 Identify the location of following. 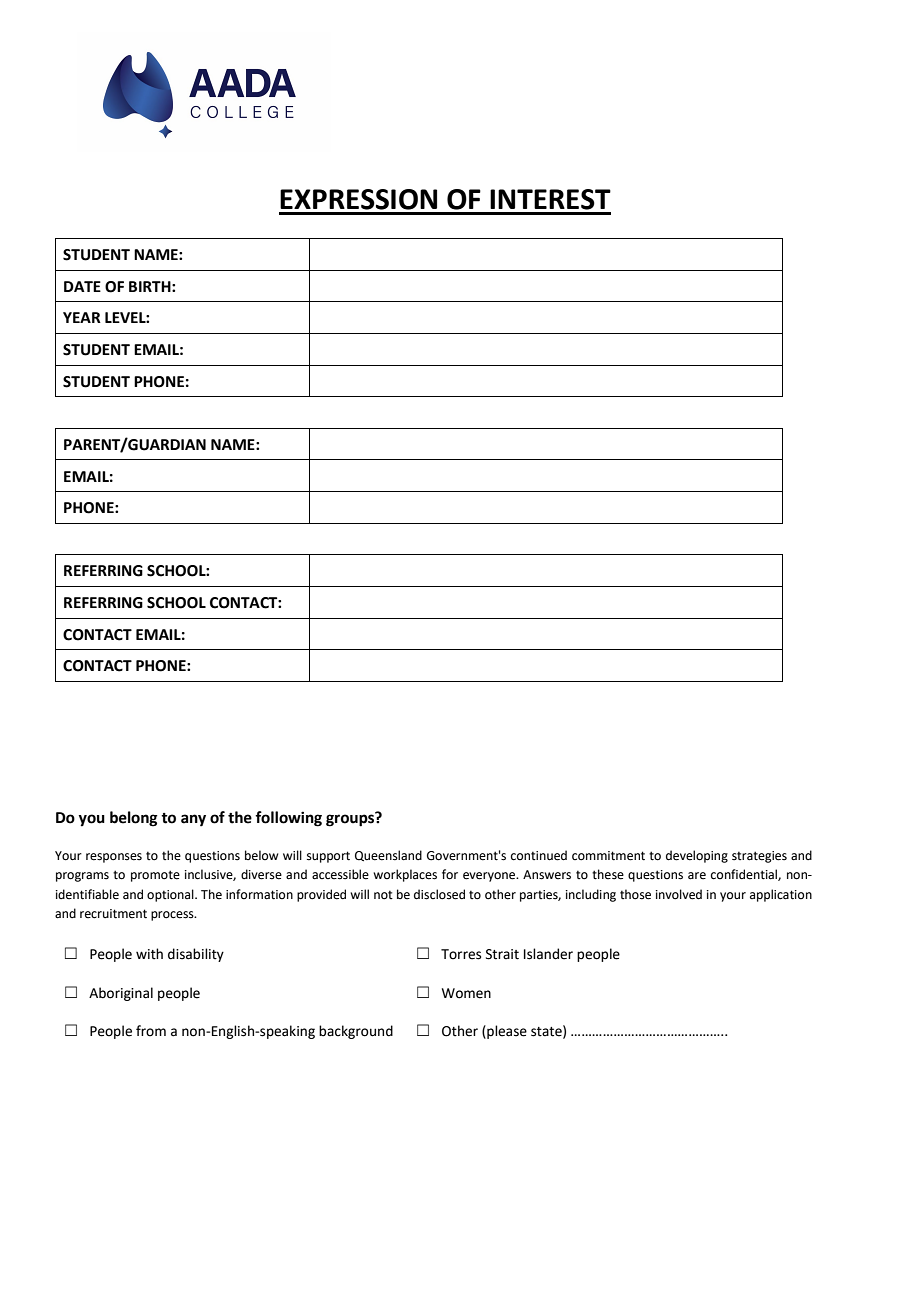
(288, 819).
